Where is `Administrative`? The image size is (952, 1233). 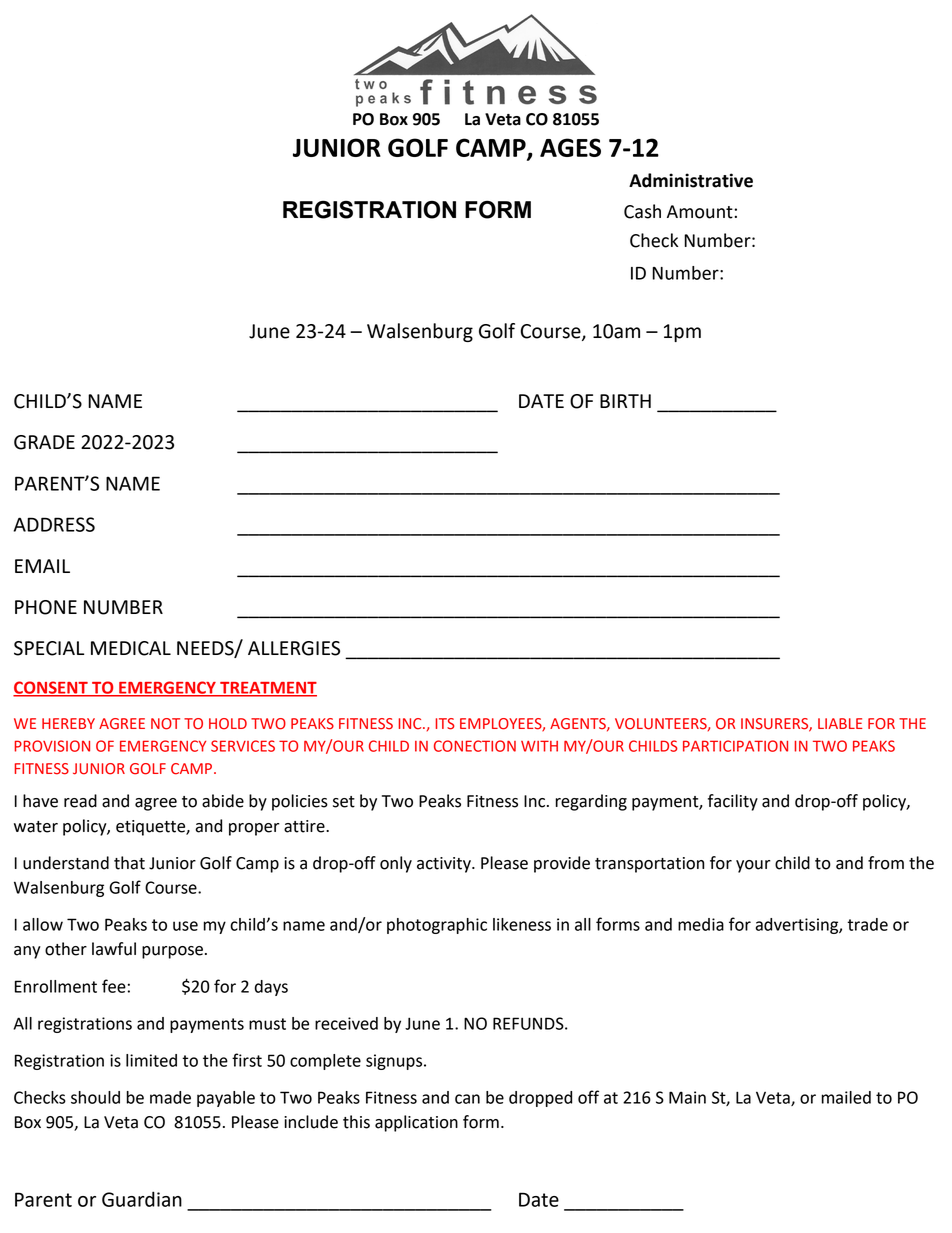
Administrative is located at coordinates (691, 180).
